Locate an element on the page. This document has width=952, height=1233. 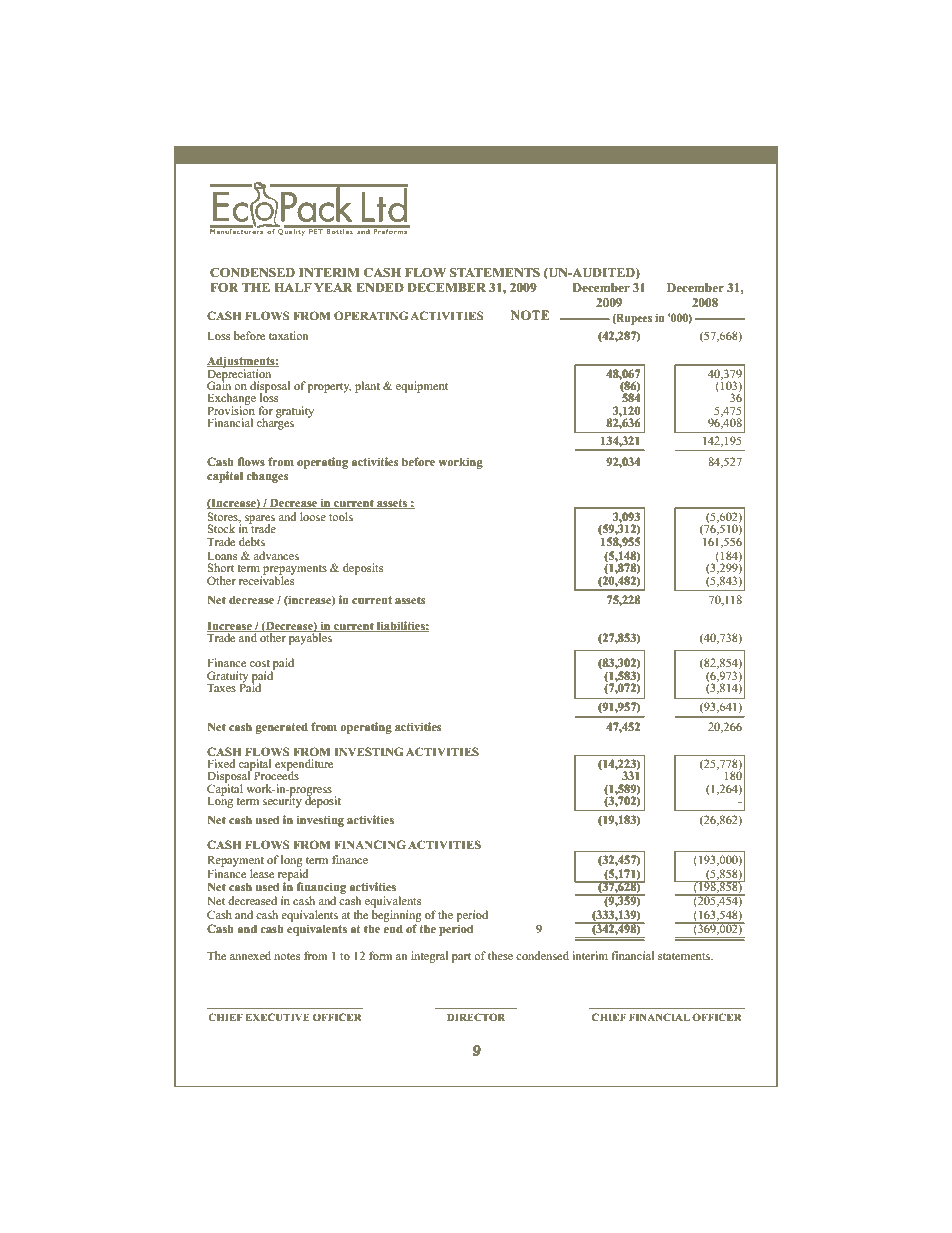
form is located at coordinates (381, 955).
